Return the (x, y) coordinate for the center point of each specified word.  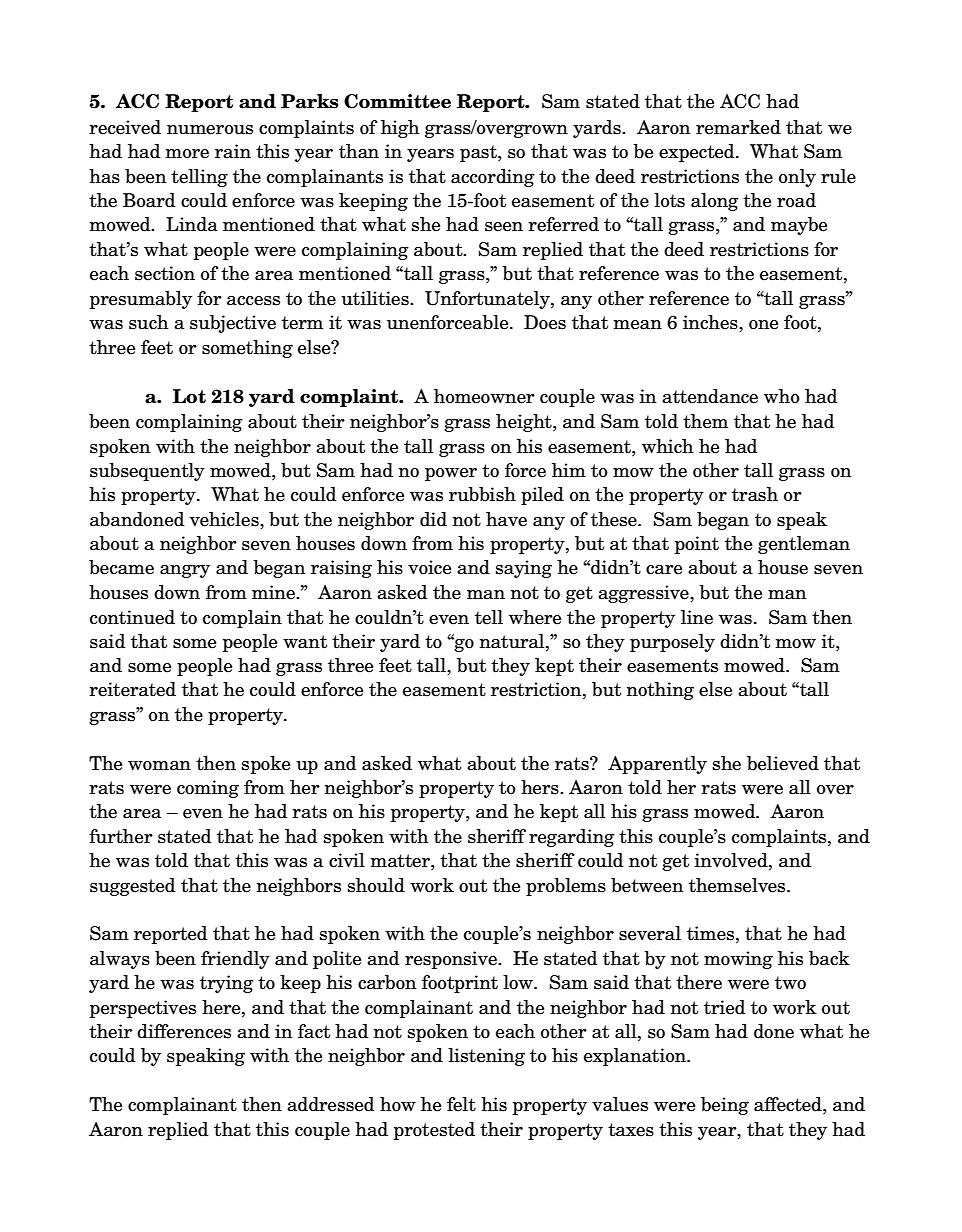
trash (755, 494)
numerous (210, 130)
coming (208, 789)
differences (184, 1031)
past (479, 153)
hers (541, 787)
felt (461, 1104)
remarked (738, 127)
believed (783, 763)
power (451, 474)
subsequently (147, 472)
